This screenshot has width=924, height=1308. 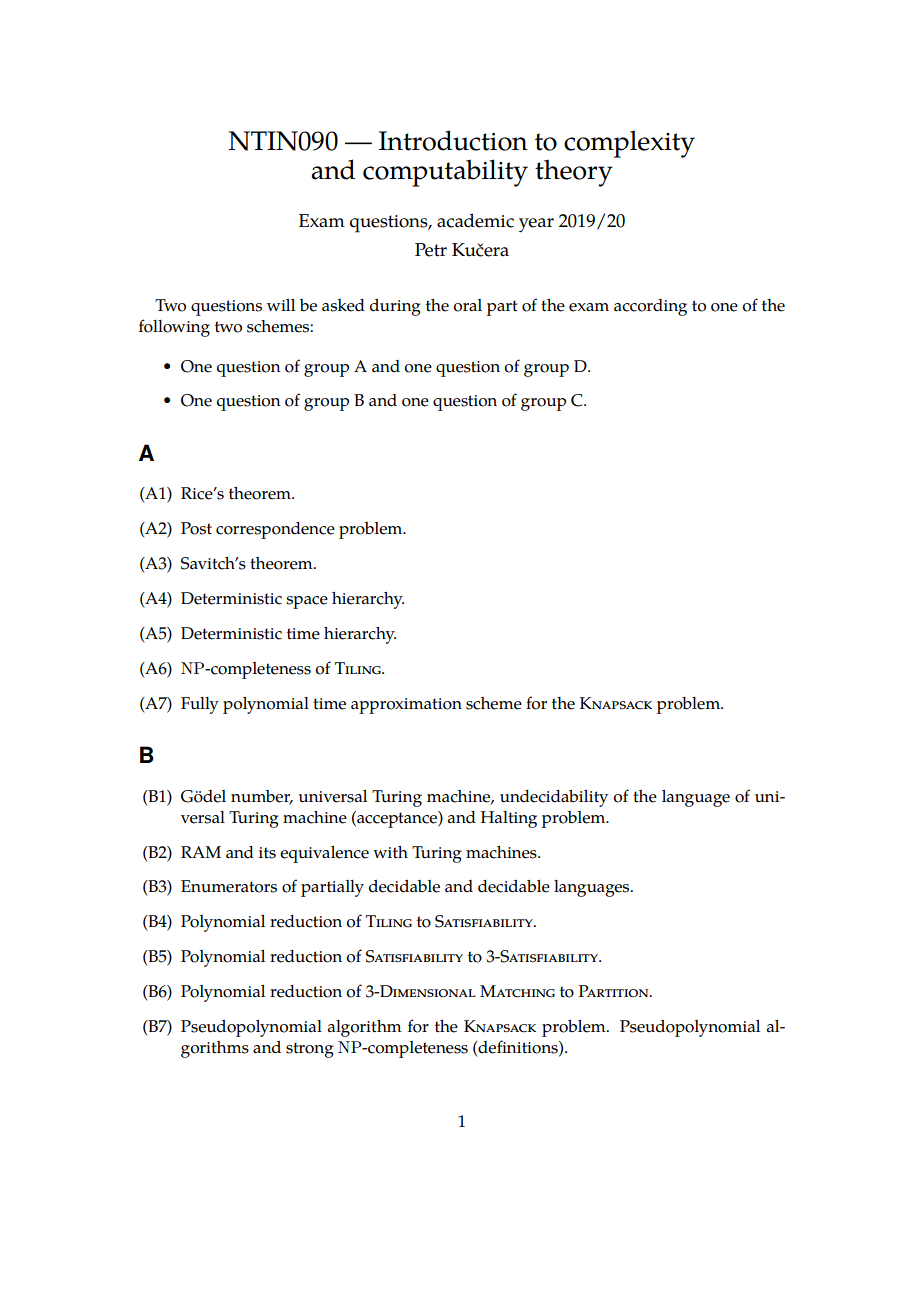 I want to click on Halting, so click(x=509, y=819).
